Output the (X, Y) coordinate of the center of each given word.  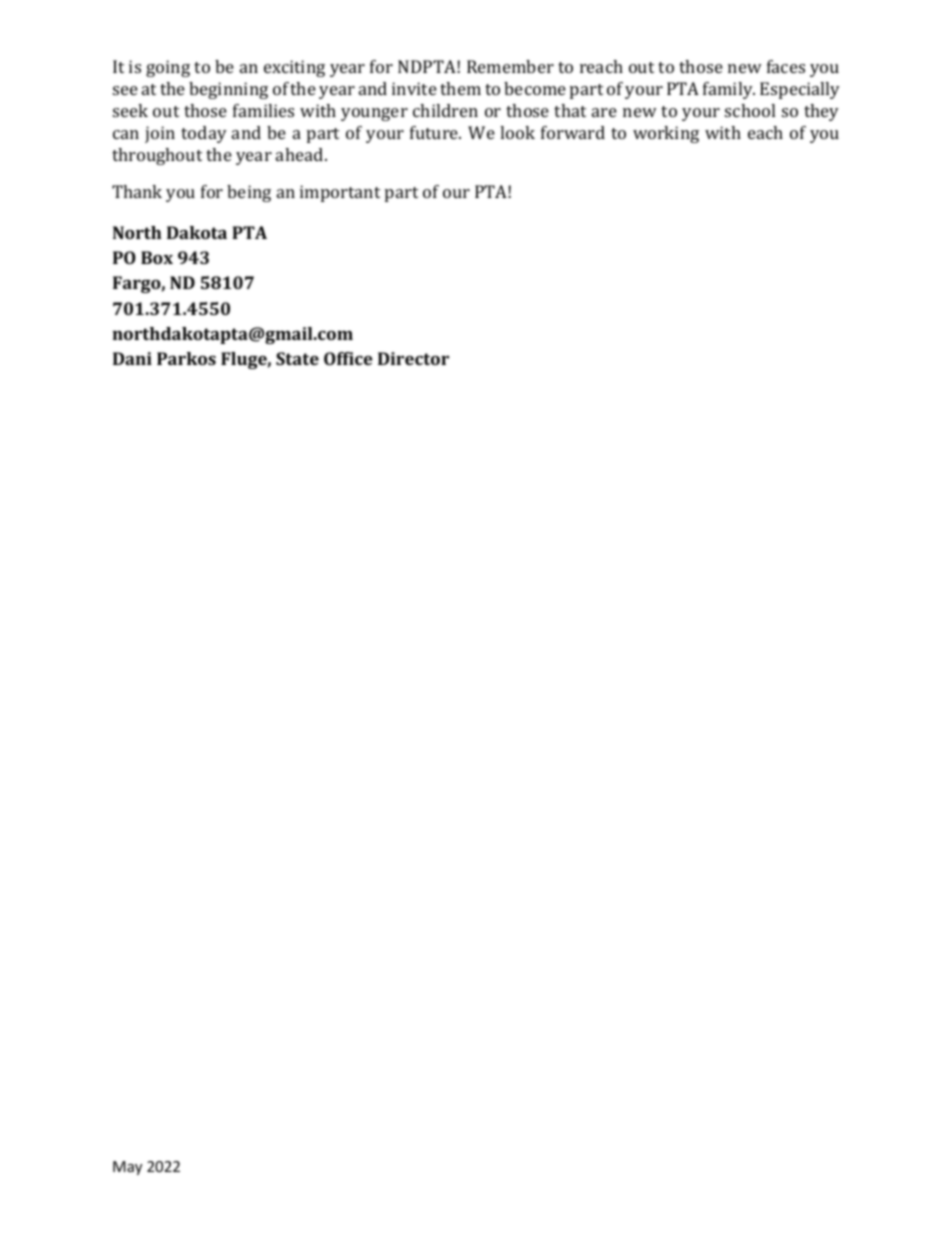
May (127, 1168)
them (460, 88)
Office (348, 358)
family (729, 90)
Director (413, 358)
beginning (228, 90)
